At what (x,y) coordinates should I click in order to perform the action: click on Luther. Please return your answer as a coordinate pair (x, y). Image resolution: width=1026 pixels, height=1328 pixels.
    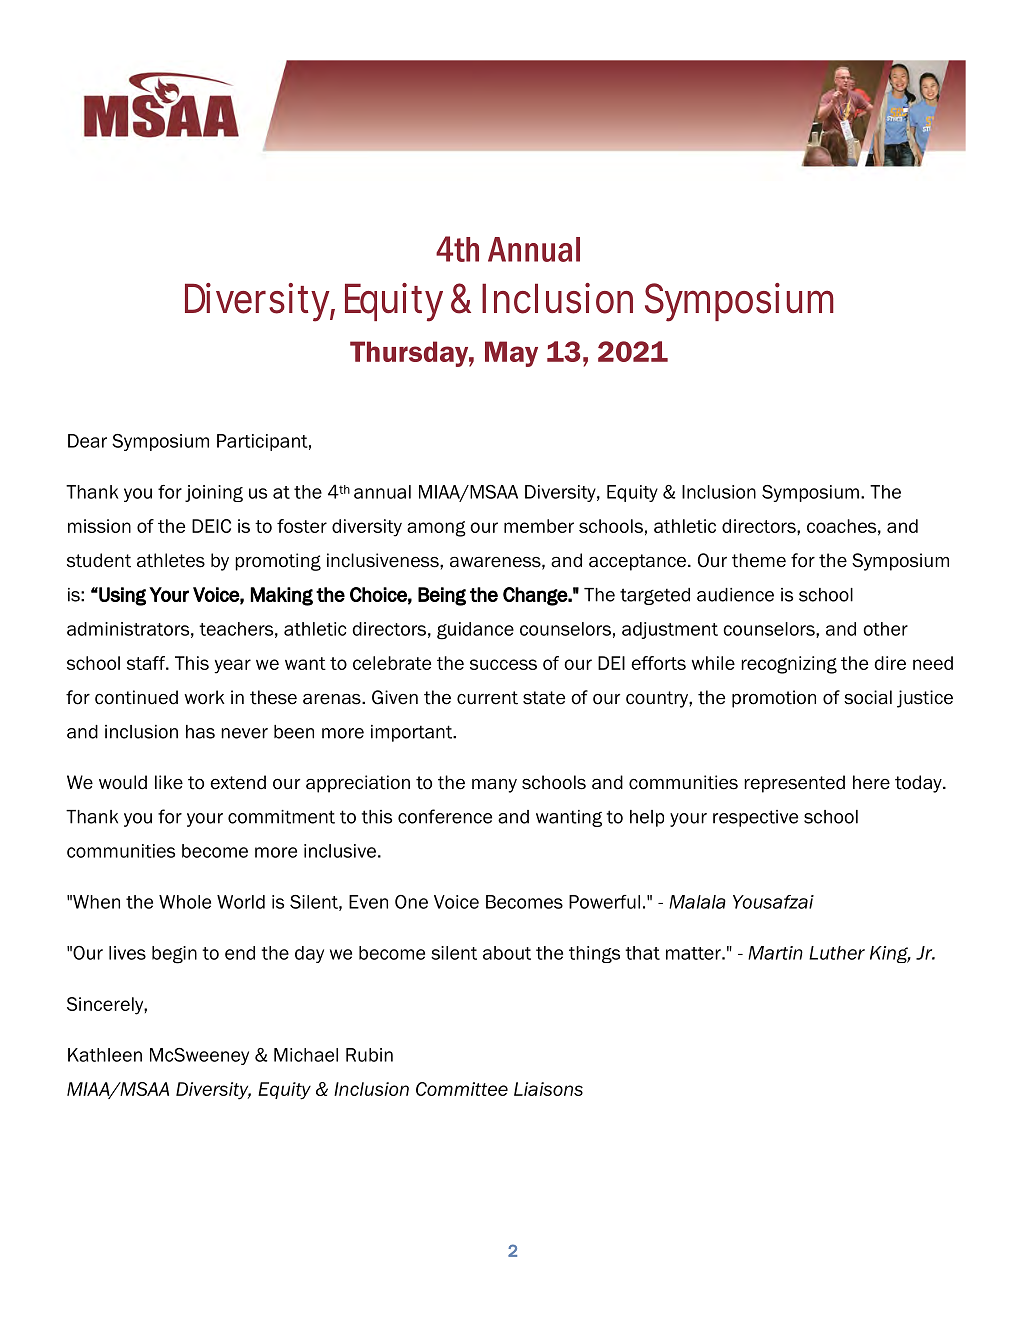
    Looking at the image, I should click on (837, 953).
